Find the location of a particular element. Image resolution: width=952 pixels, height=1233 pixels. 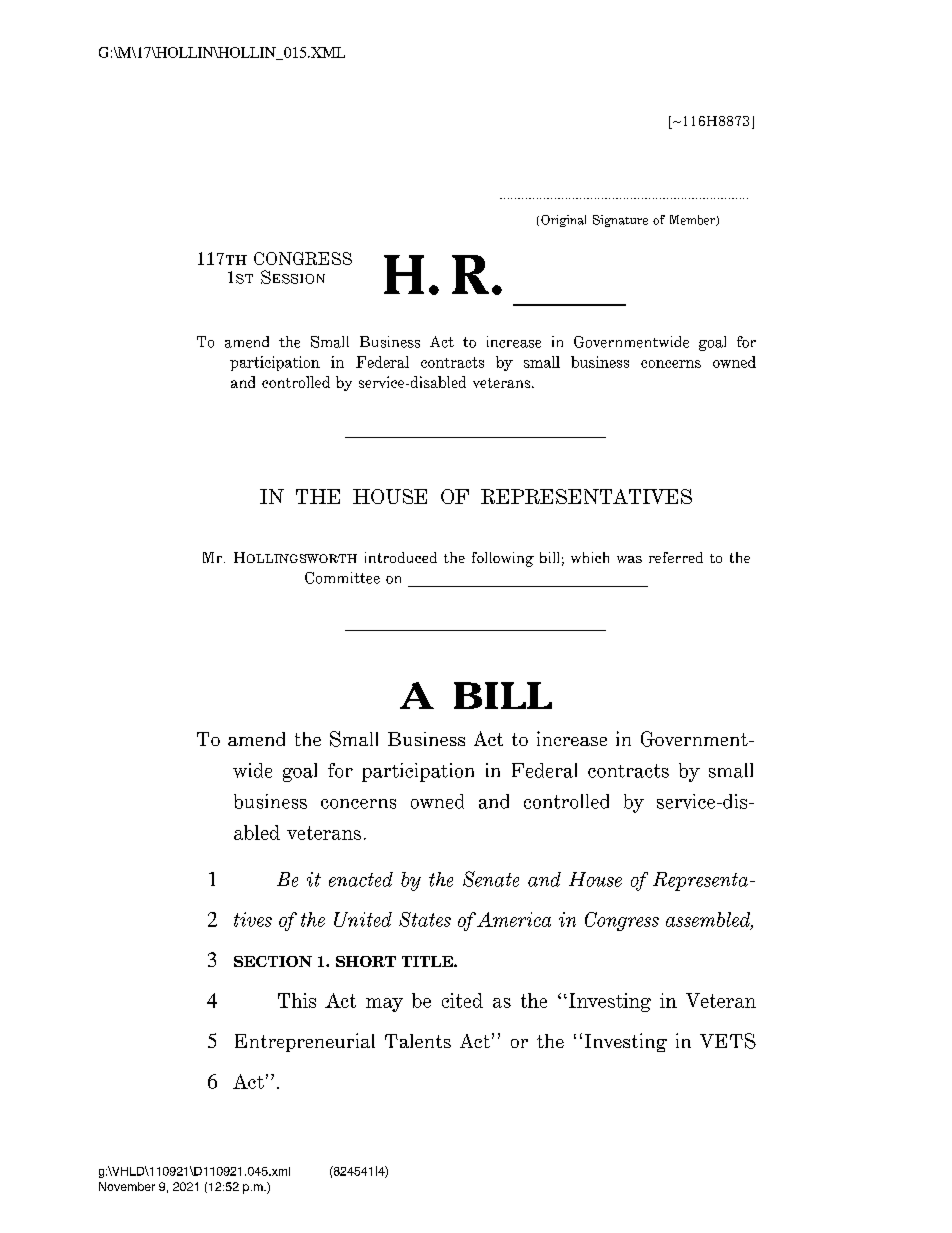

Committee is located at coordinates (342, 578).
